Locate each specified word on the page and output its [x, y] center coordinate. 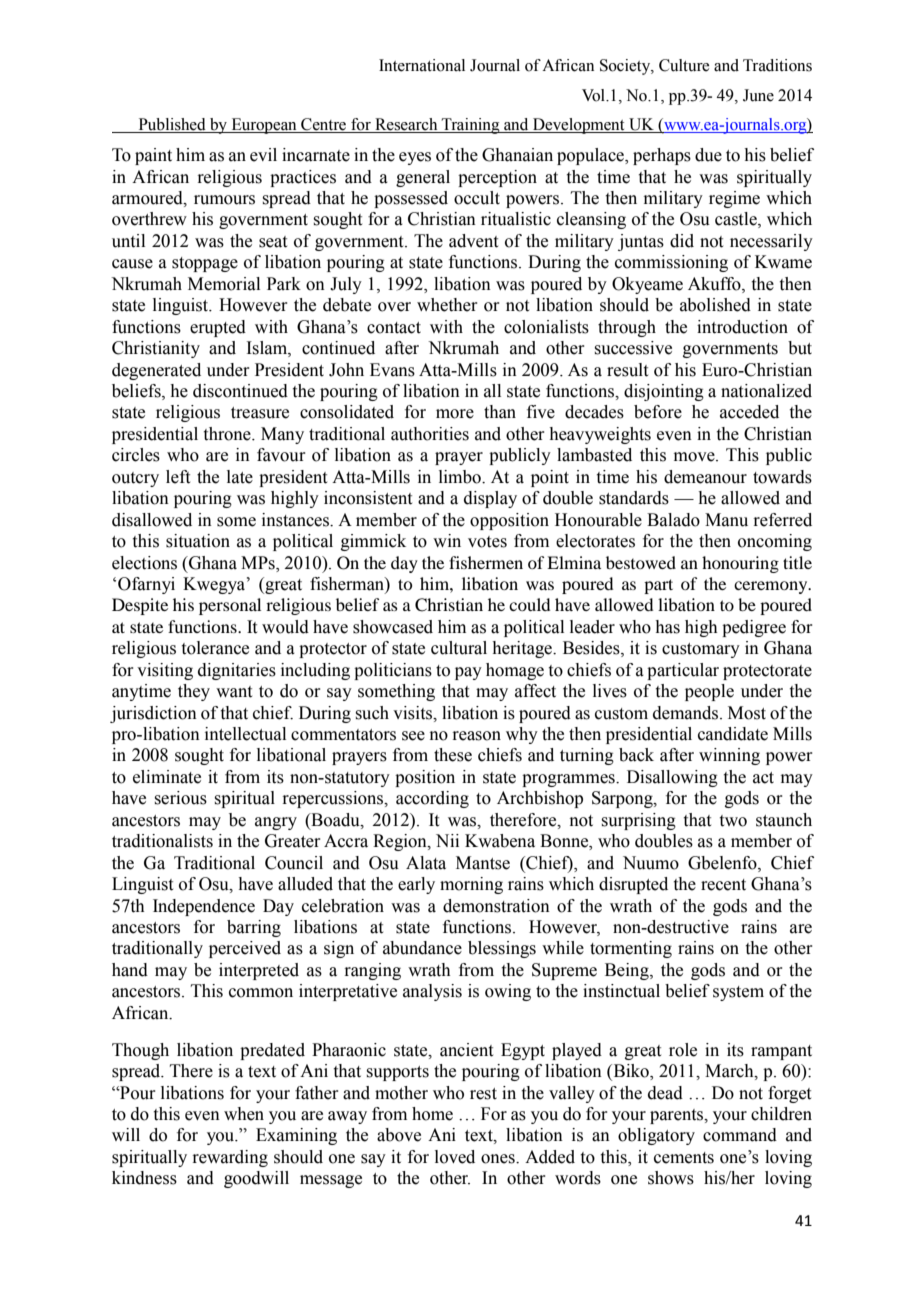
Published [172, 125]
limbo [461, 477]
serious [180, 798]
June [758, 95]
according [432, 799]
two [733, 821]
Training [470, 126]
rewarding [230, 1158]
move [695, 457]
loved [455, 1157]
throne [228, 434]
